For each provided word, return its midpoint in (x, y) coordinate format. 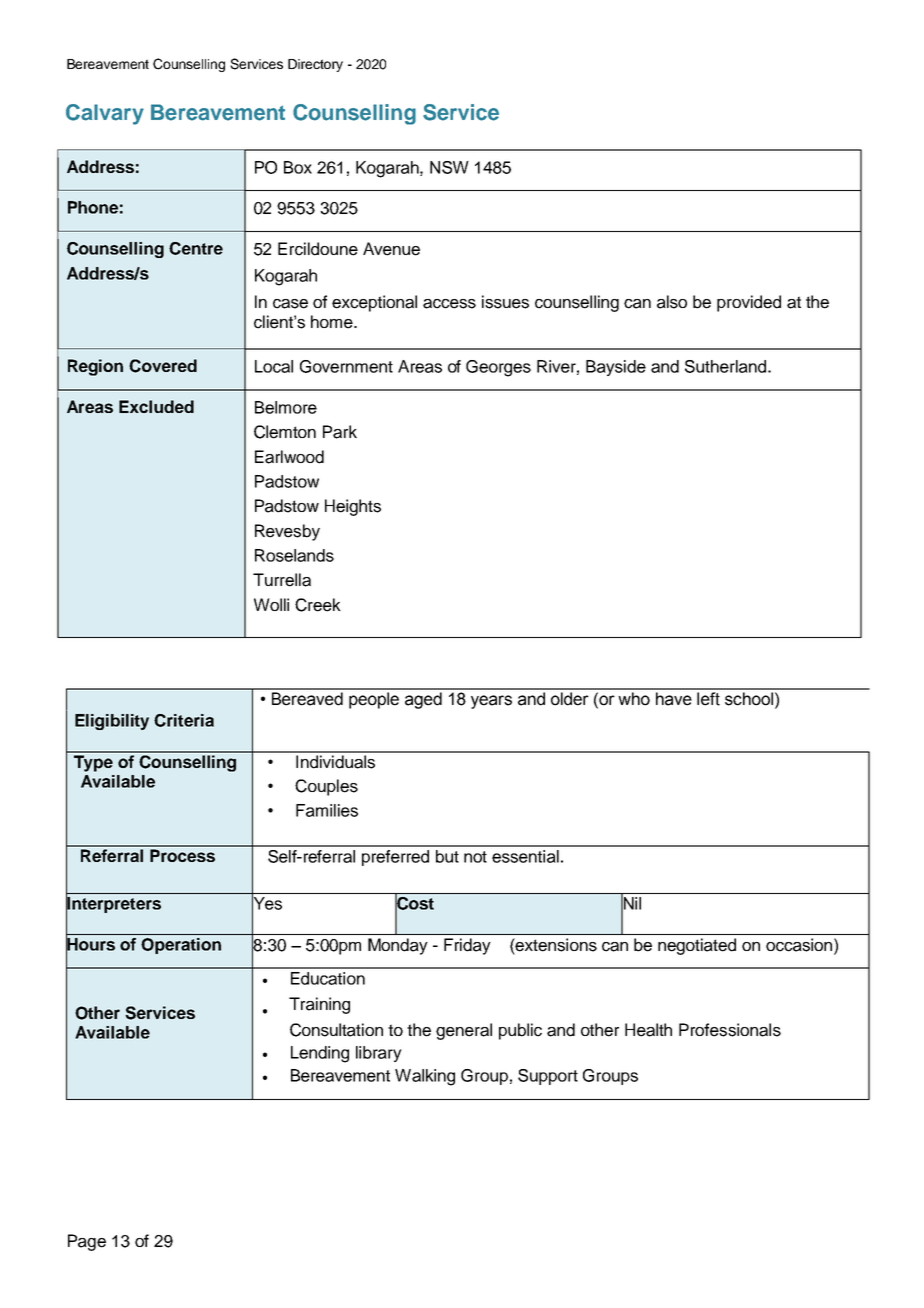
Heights (353, 507)
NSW (449, 167)
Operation (181, 946)
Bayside (616, 368)
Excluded (156, 406)
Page (87, 1242)
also (672, 302)
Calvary (105, 114)
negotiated (697, 946)
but (447, 856)
